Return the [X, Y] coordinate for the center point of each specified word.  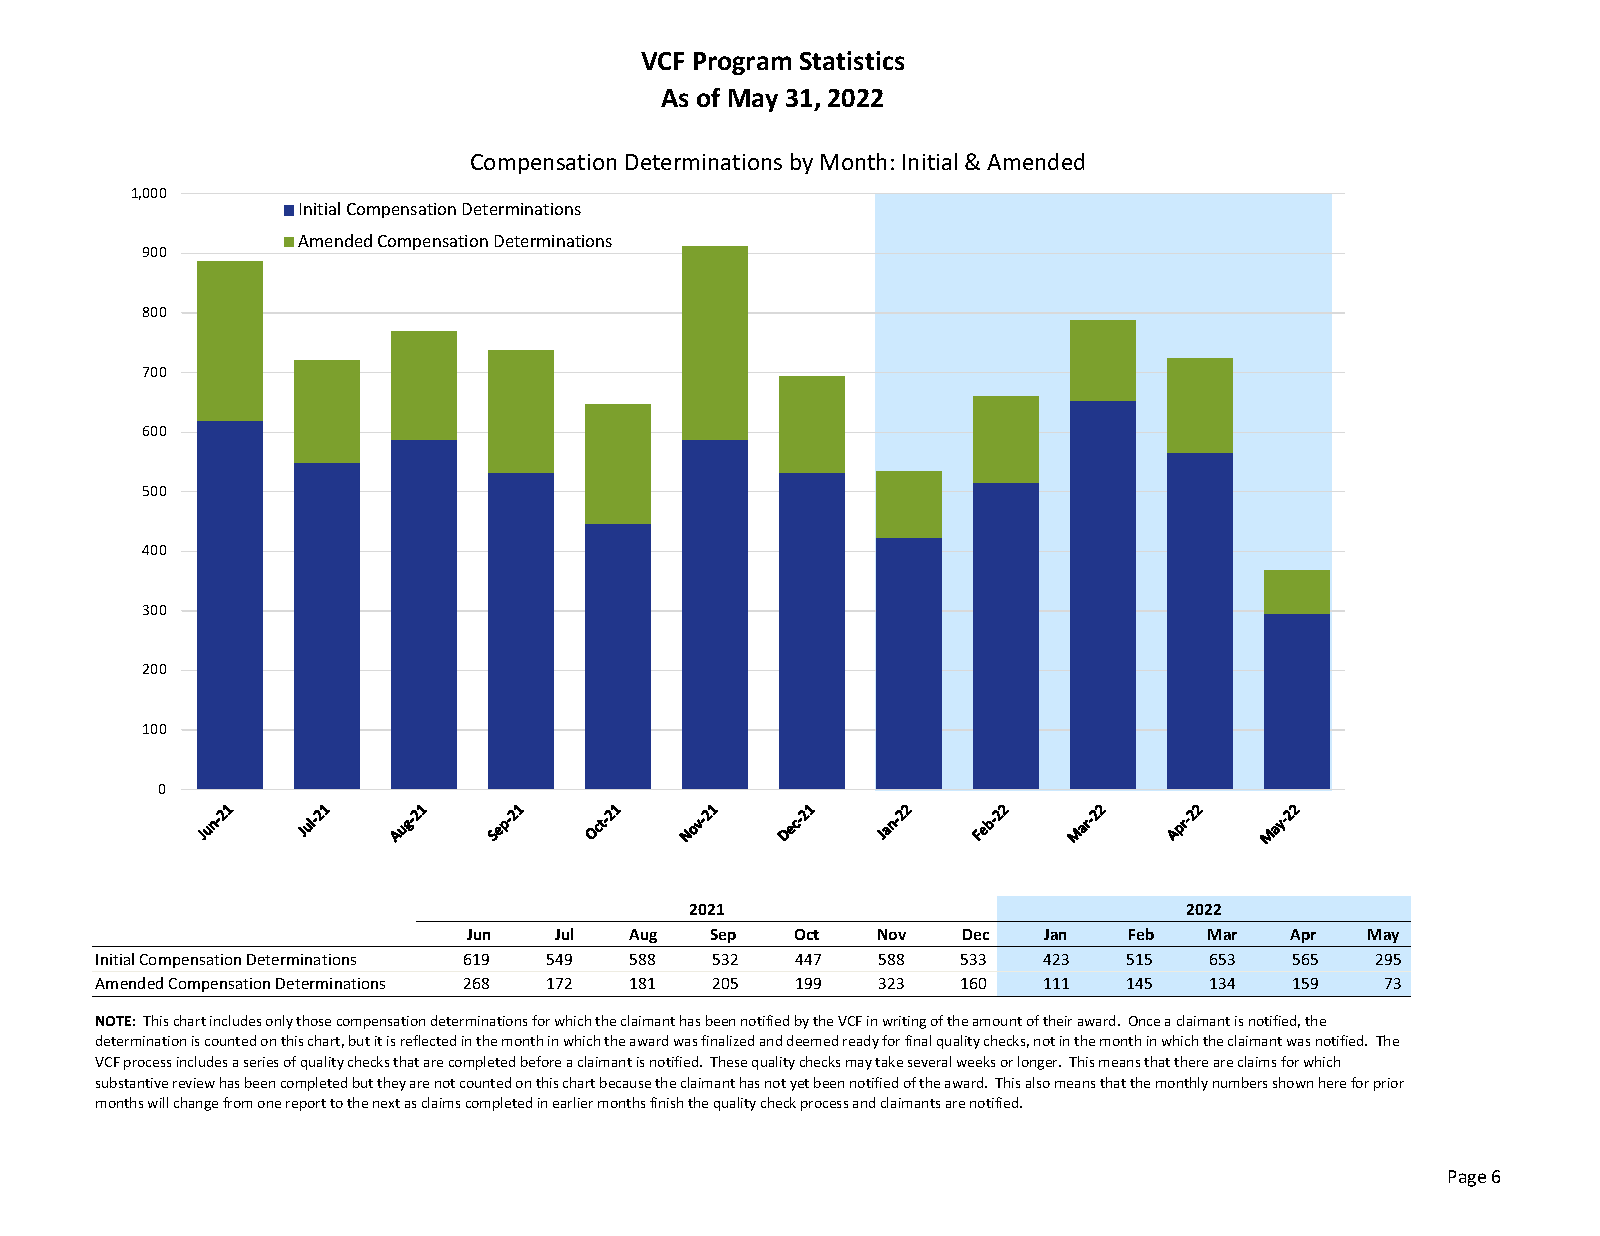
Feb [1141, 934]
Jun [478, 934]
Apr [1303, 936]
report [306, 1105]
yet [799, 1085]
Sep [723, 936]
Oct [807, 934]
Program [742, 63]
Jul [564, 934]
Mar [1222, 934]
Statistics [852, 60]
